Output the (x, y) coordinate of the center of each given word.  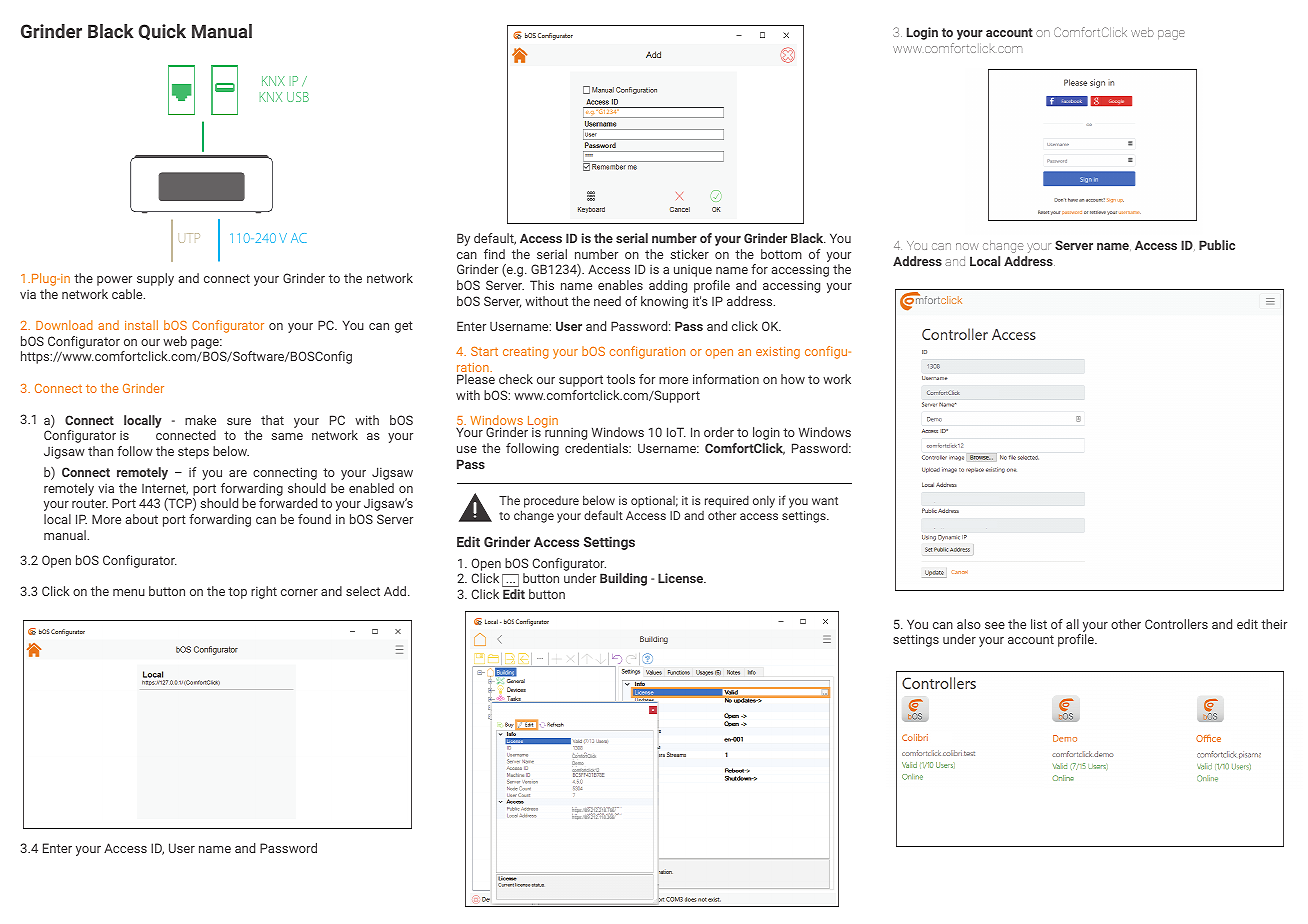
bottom (781, 254)
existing (778, 353)
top (237, 593)
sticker (689, 254)
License (682, 578)
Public (1217, 245)
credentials (598, 448)
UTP (189, 238)
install (141, 325)
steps (193, 453)
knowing (664, 302)
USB (298, 97)
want (825, 501)
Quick (162, 32)
